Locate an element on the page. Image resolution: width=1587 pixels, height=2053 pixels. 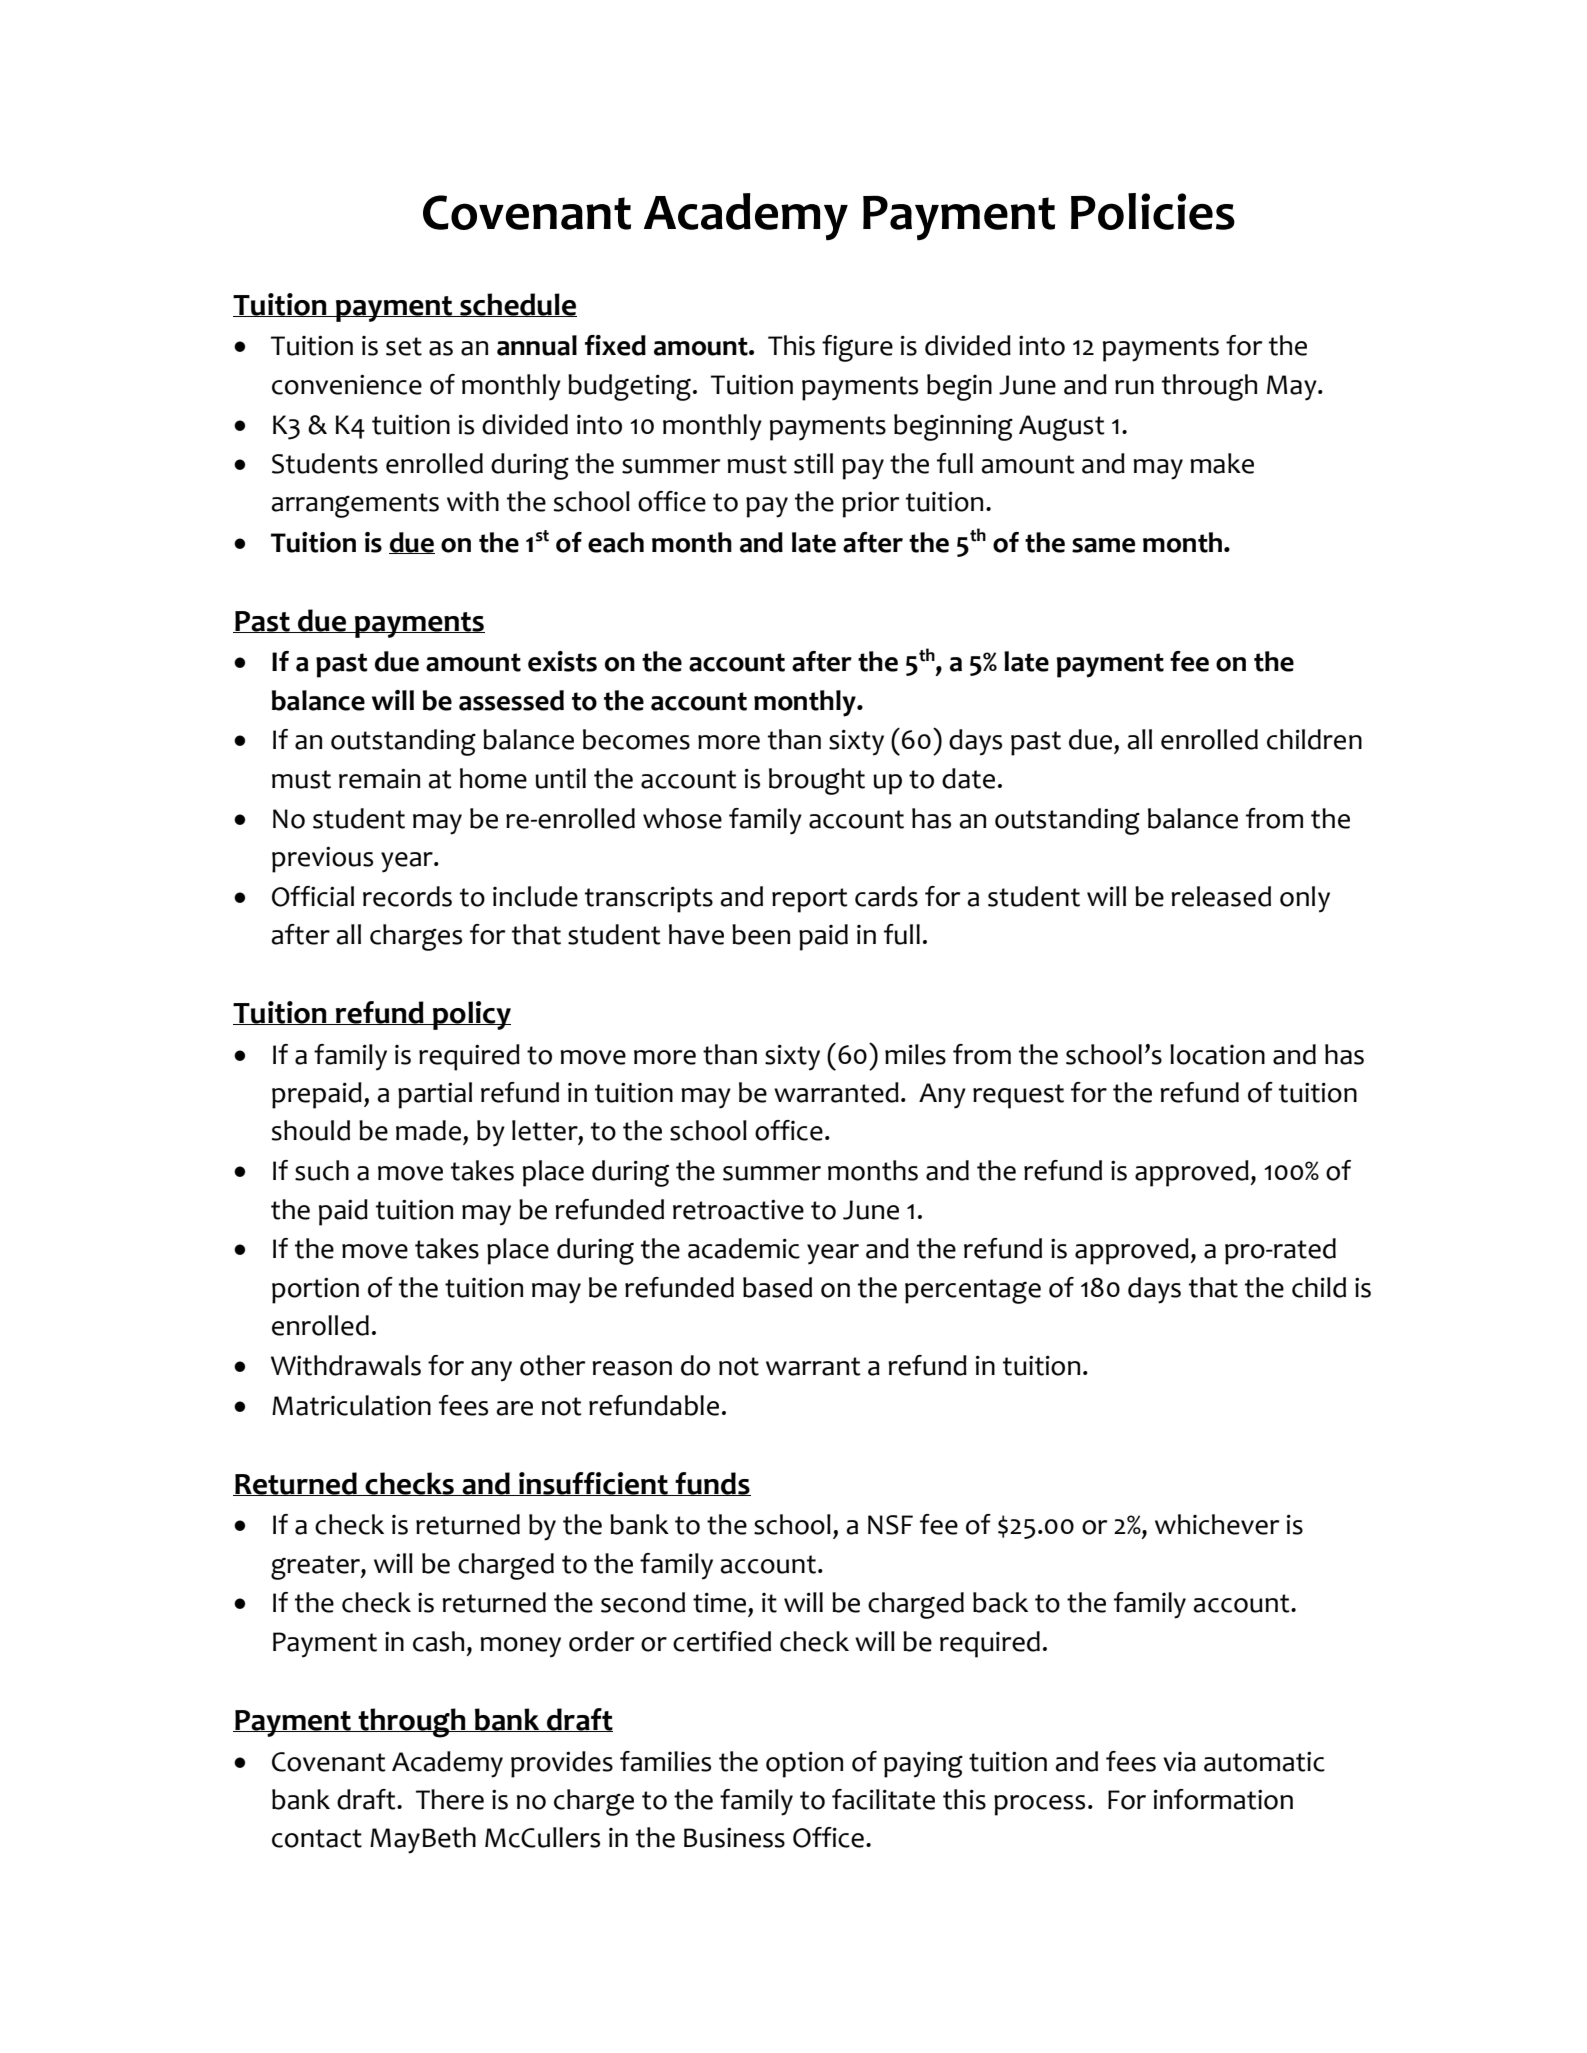
schedule is located at coordinates (517, 305).
